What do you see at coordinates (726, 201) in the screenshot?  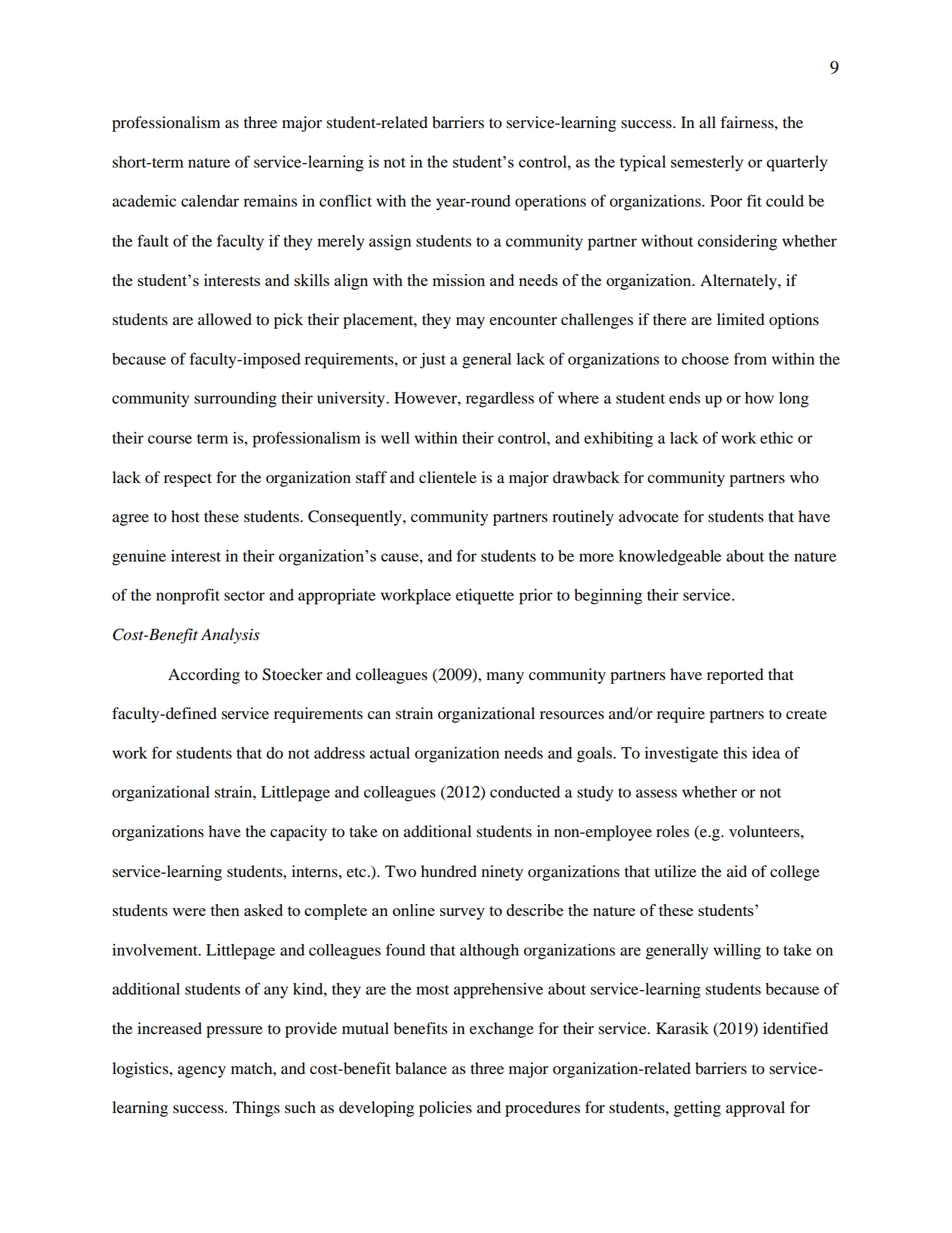 I see `Poor` at bounding box center [726, 201].
